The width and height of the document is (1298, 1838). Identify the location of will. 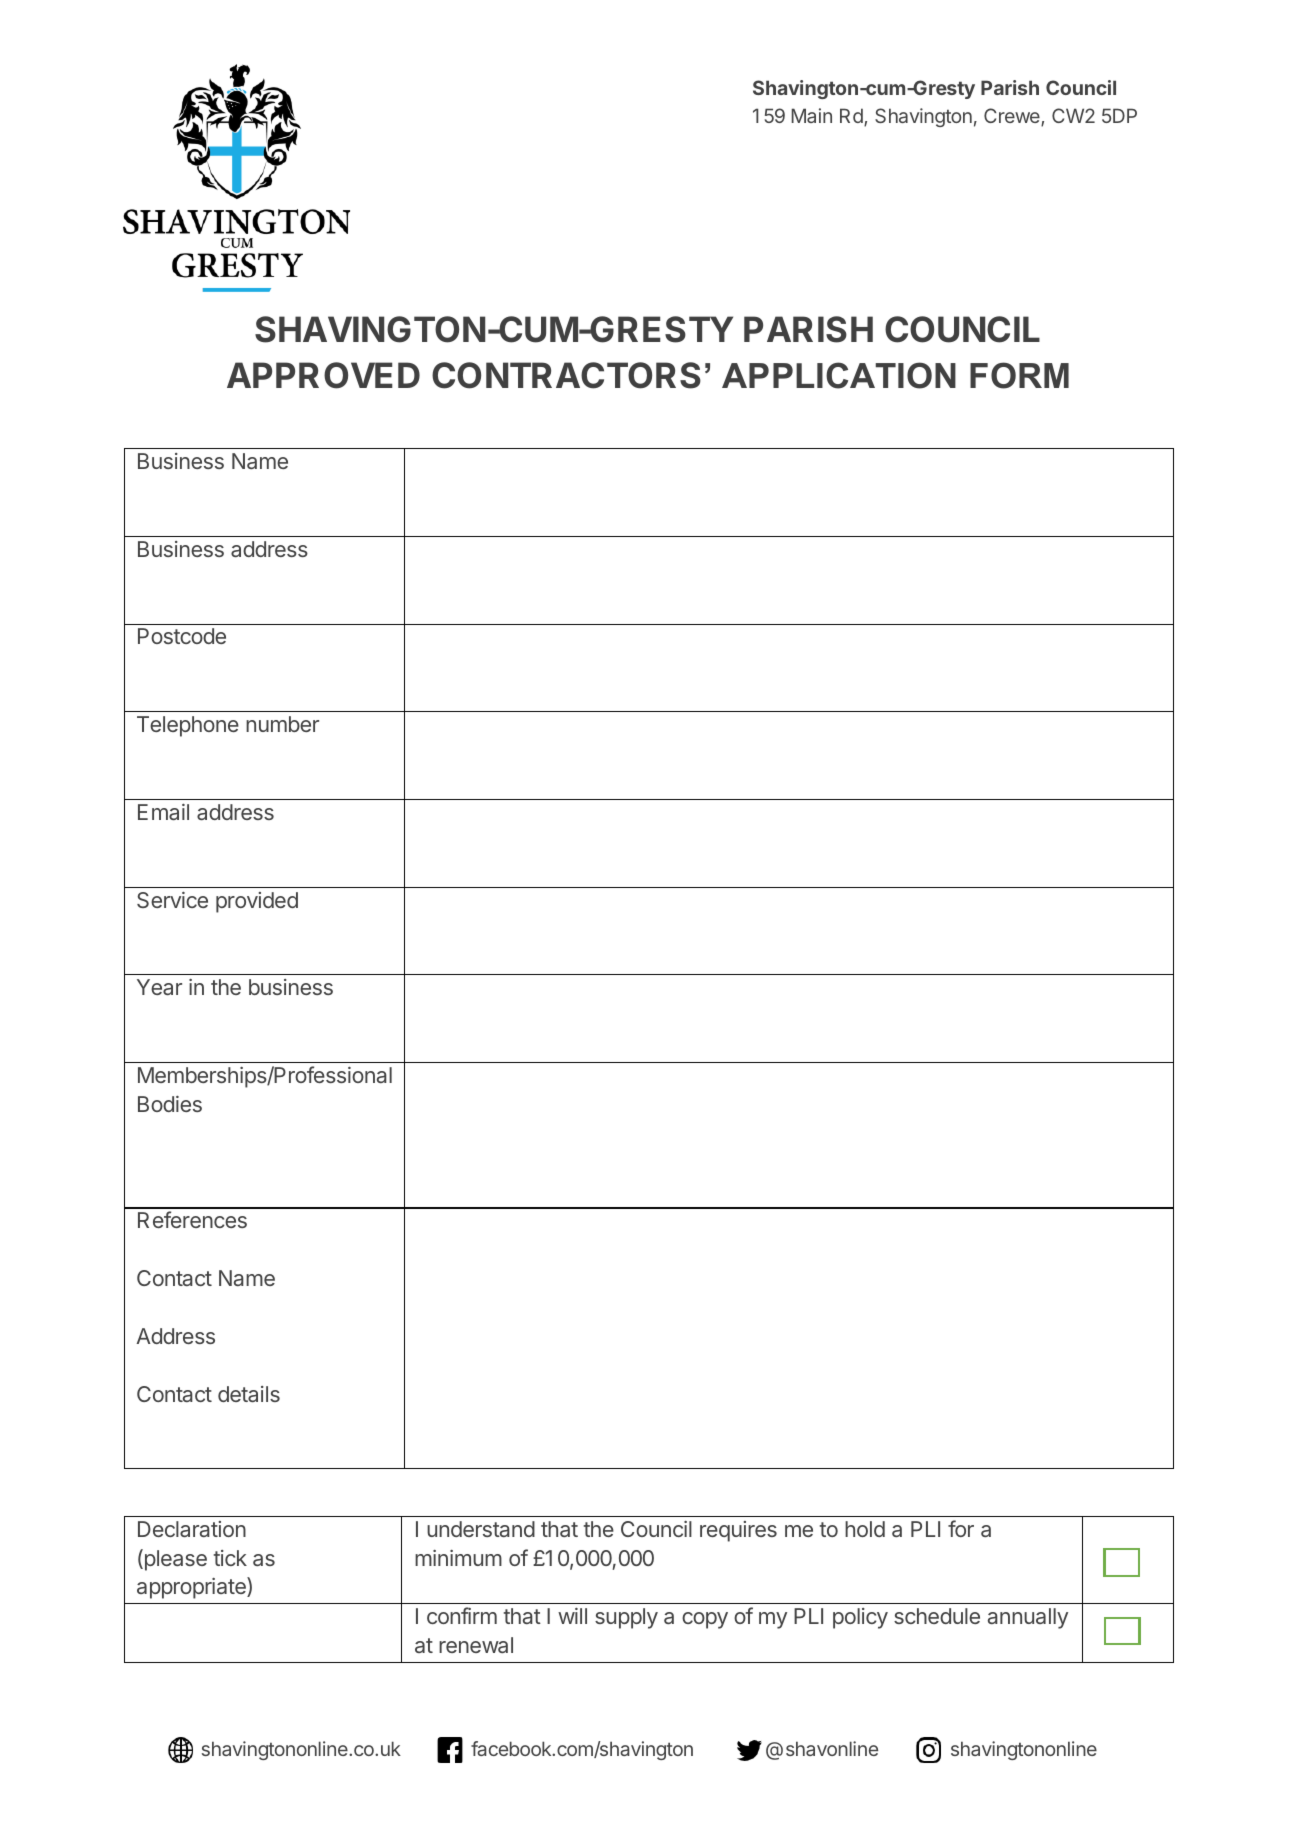
(572, 1616).
